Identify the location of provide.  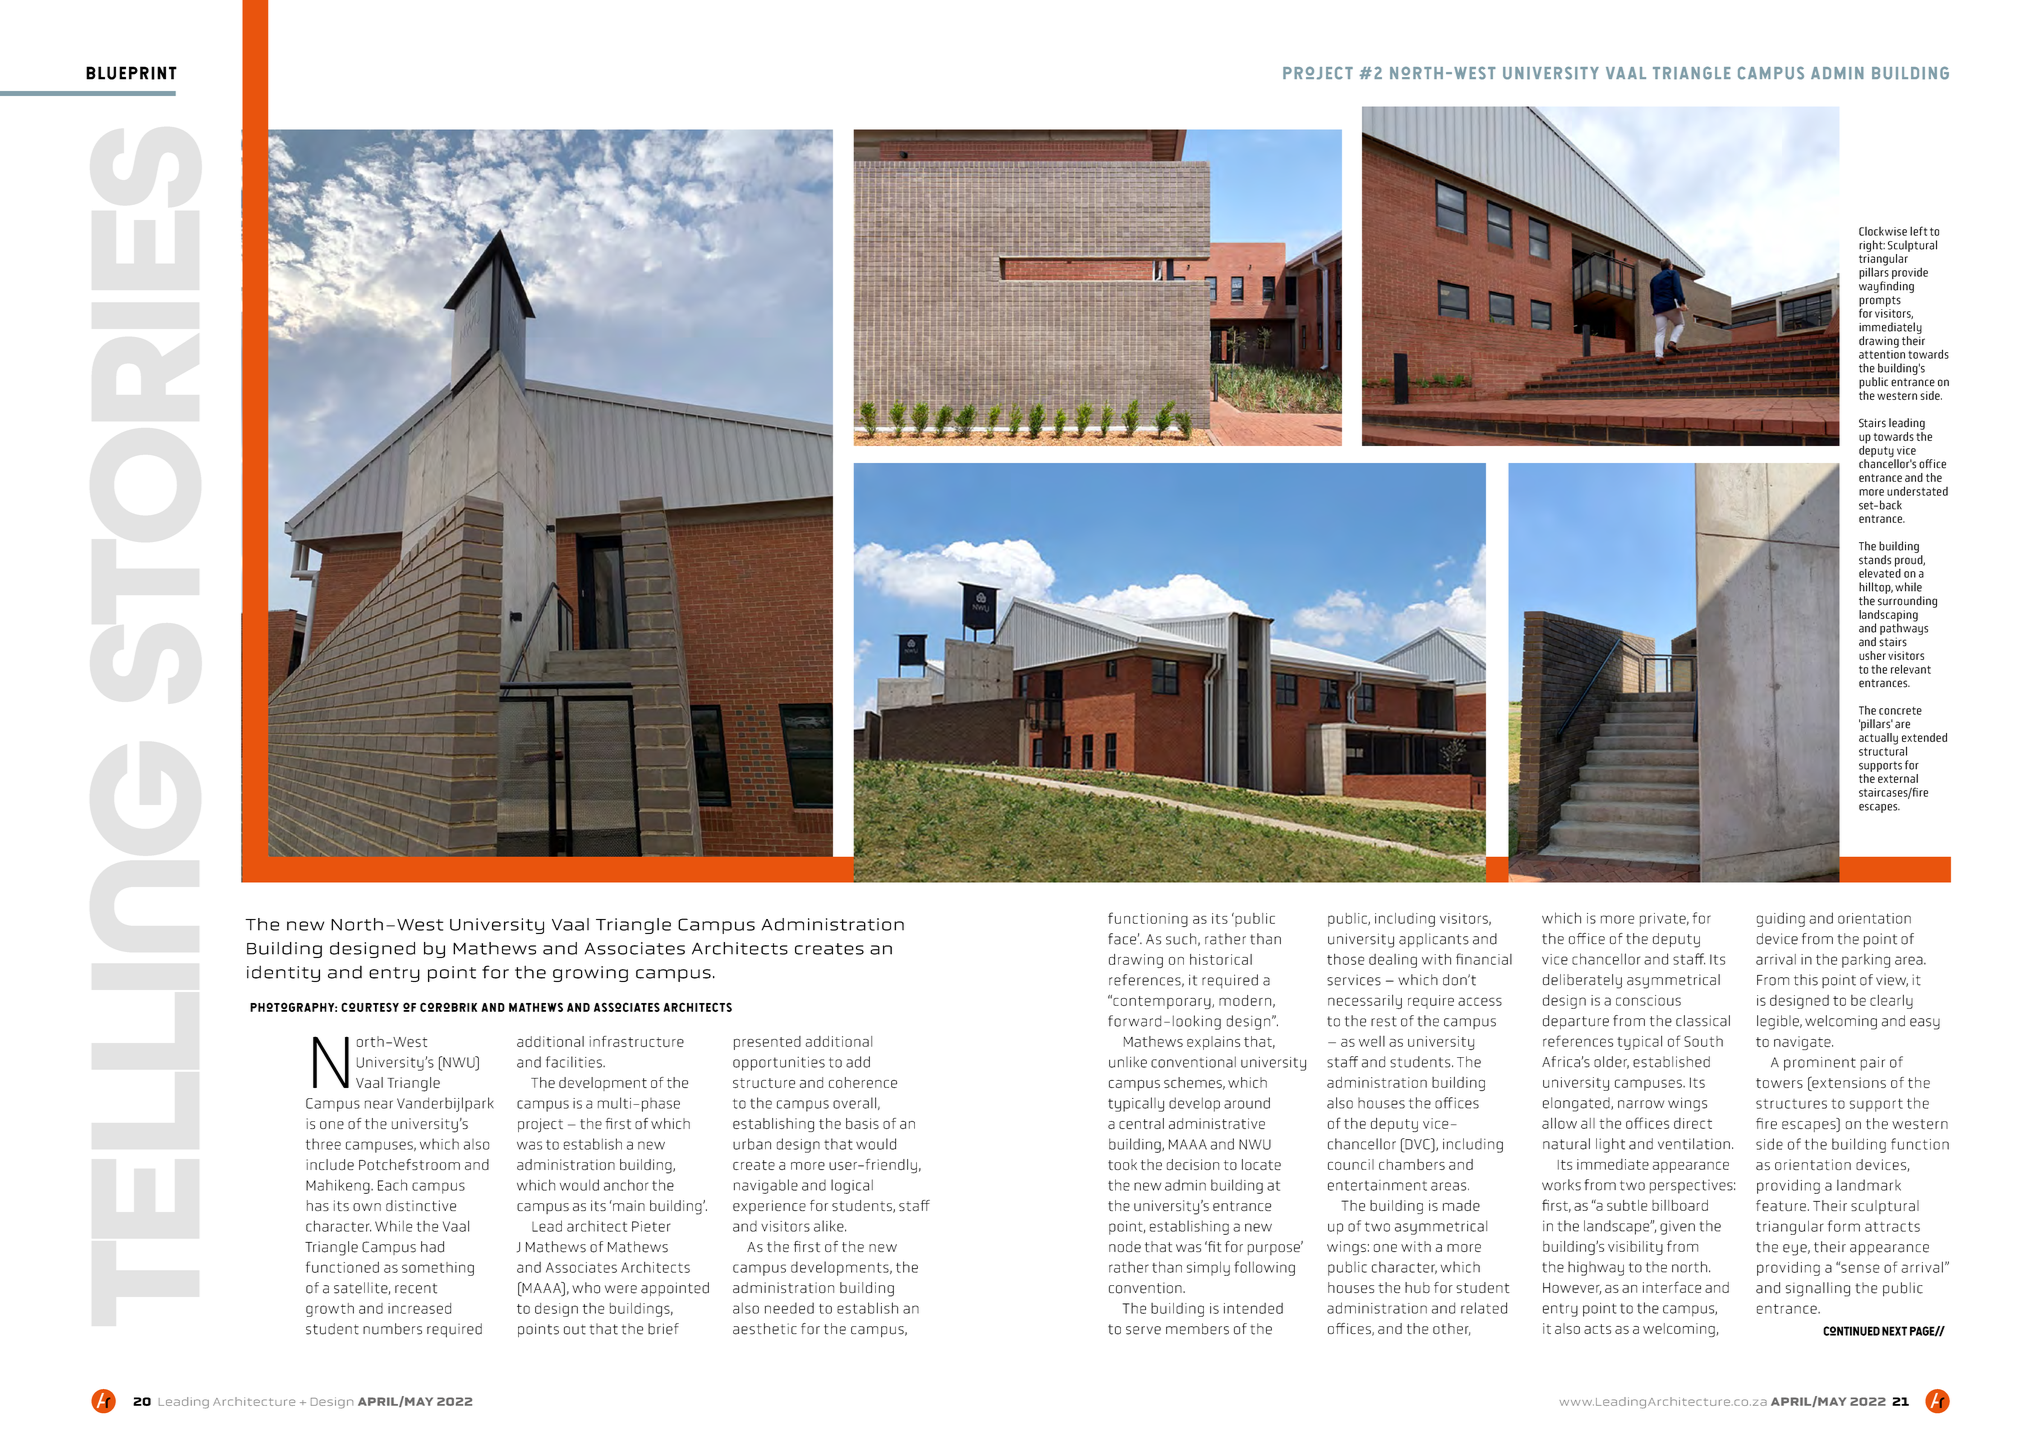
(1910, 274).
